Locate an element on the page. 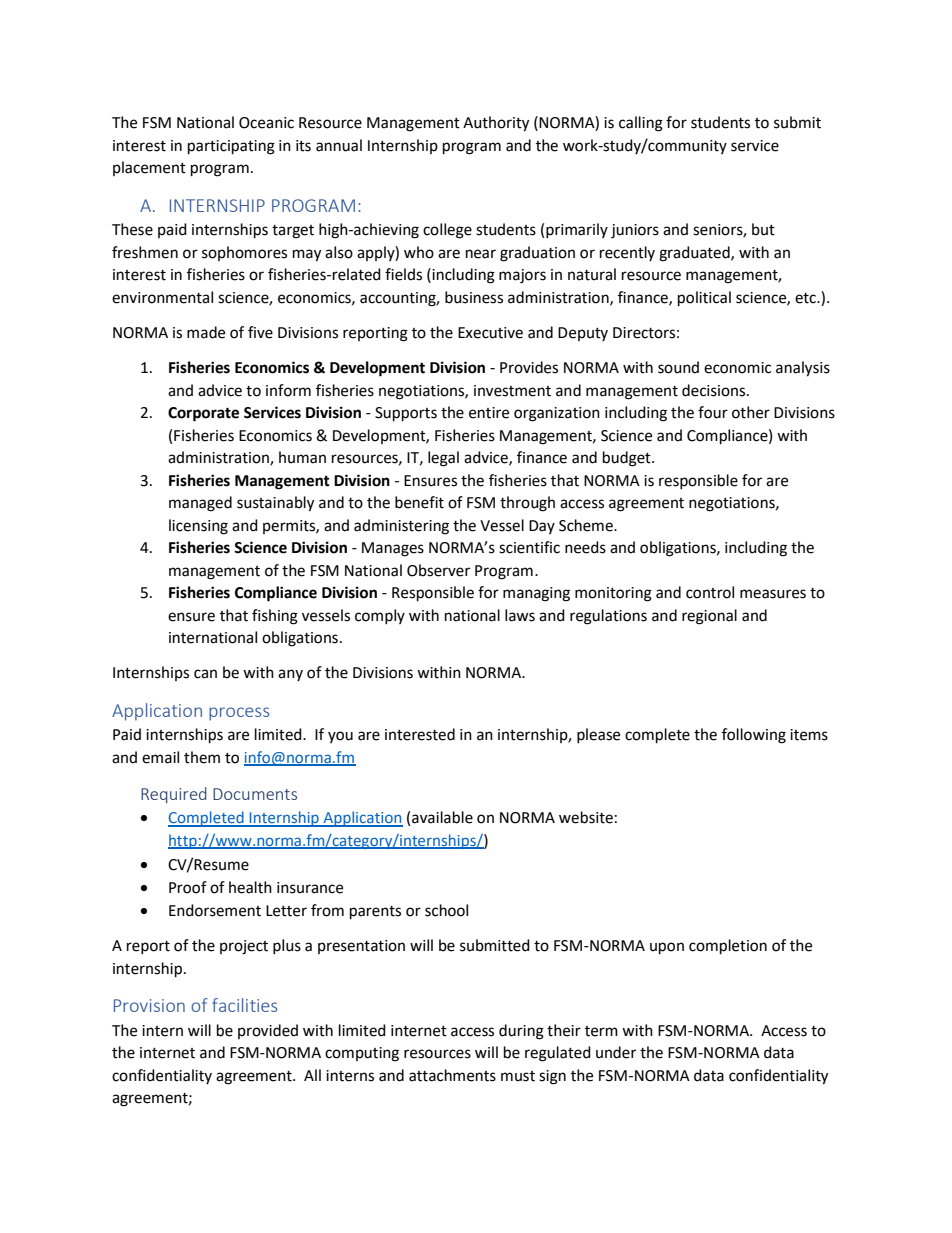  Corporate is located at coordinates (203, 414).
